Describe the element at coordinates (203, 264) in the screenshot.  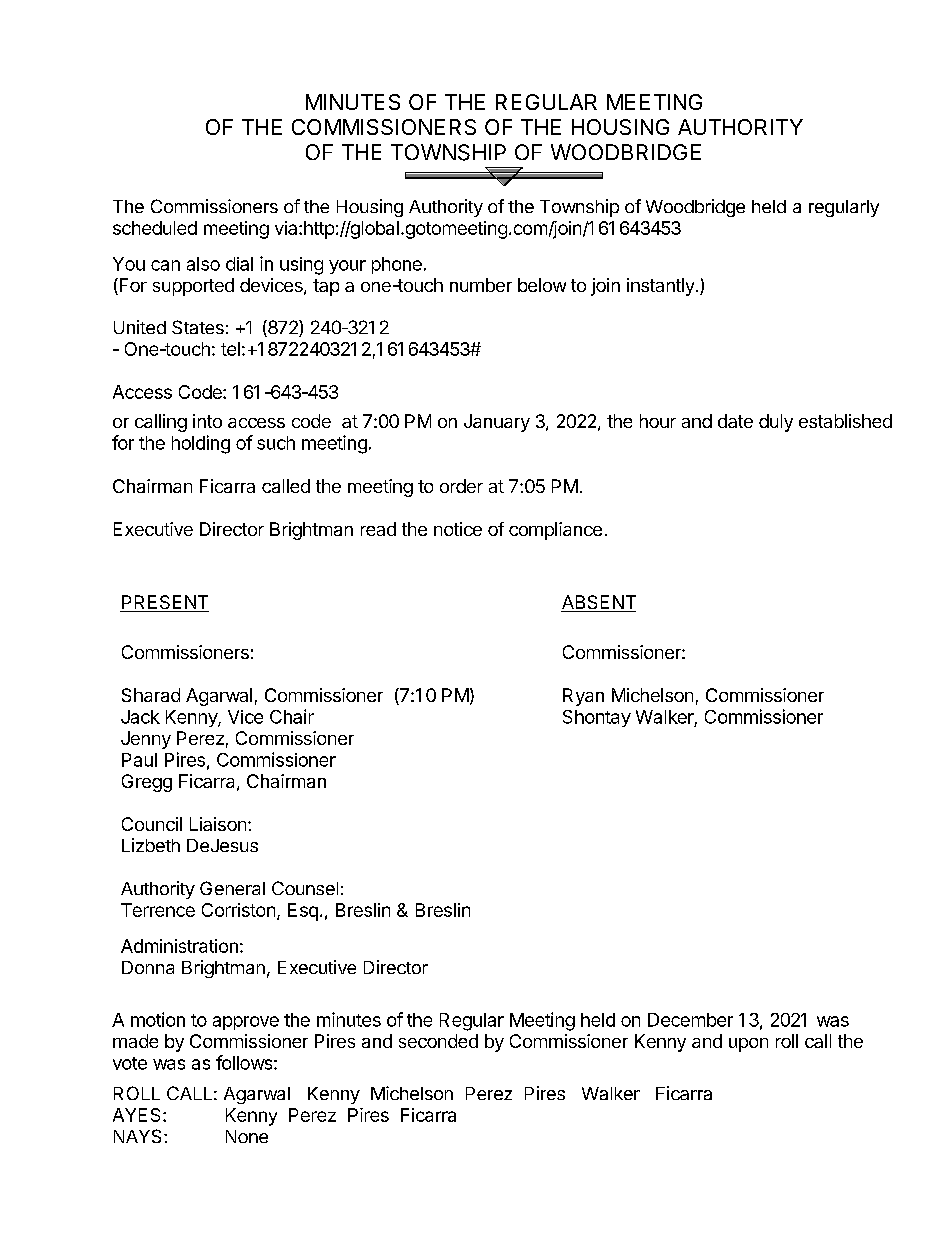
I see `also` at that location.
